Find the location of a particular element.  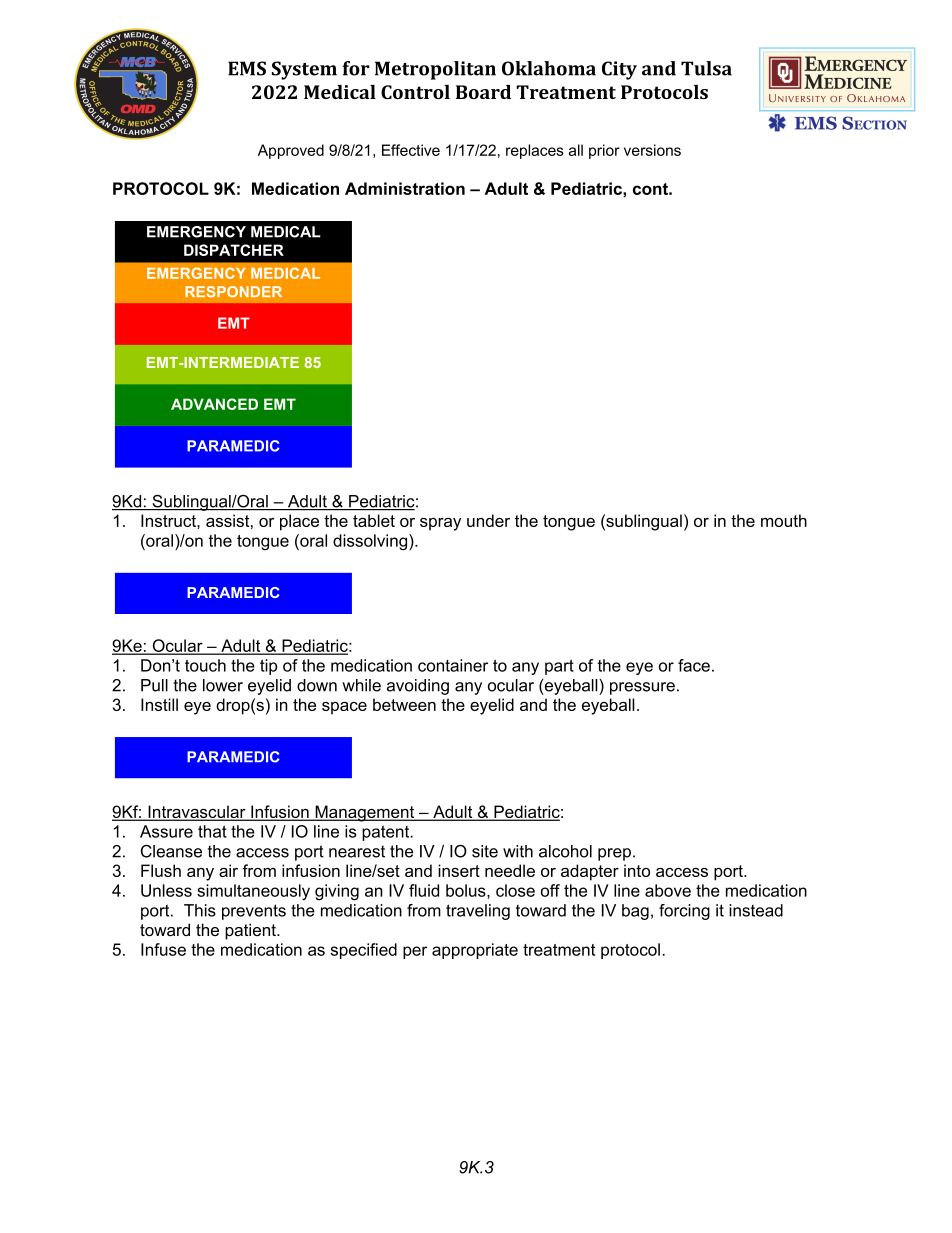

touch is located at coordinates (205, 665).
